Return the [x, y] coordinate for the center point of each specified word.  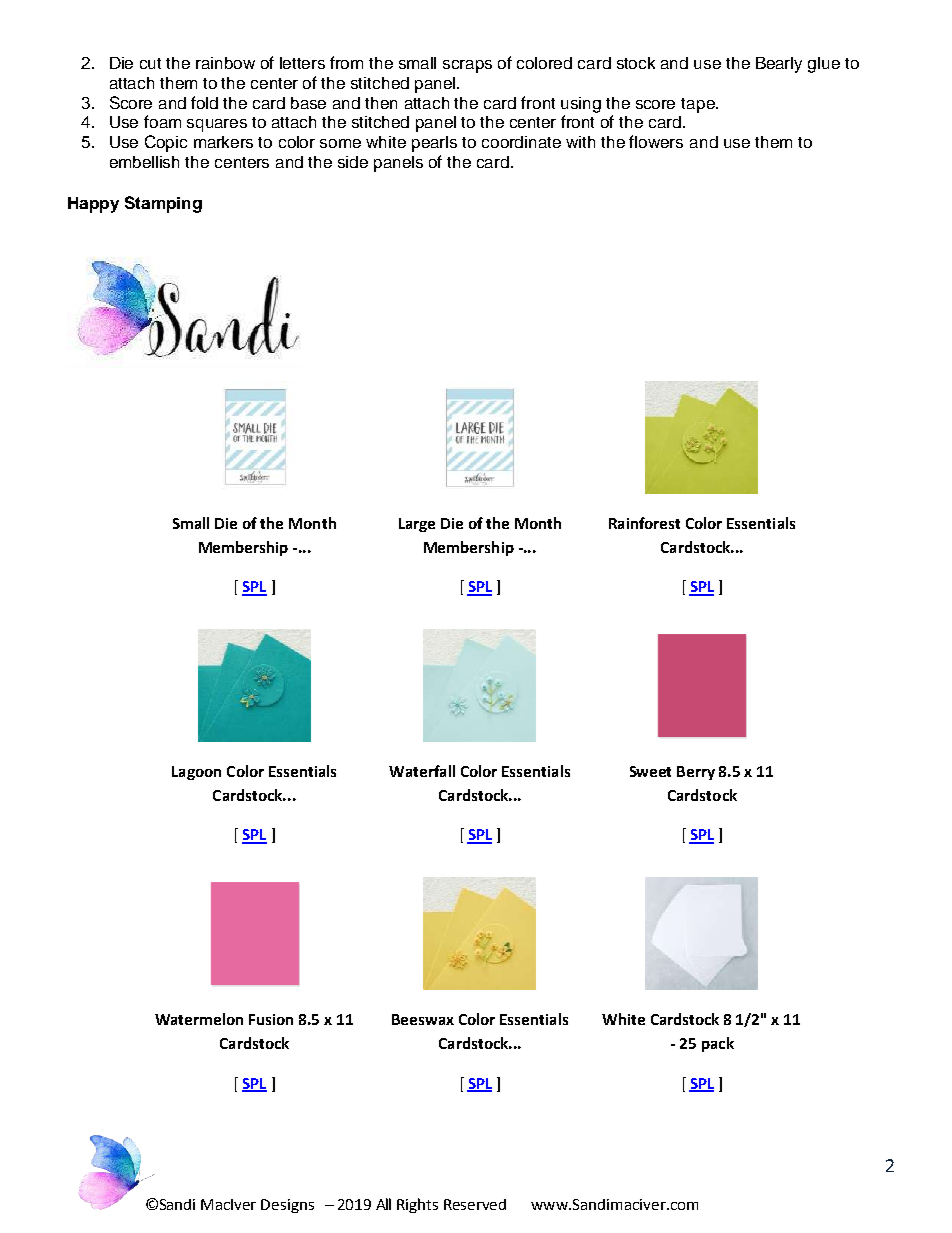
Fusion [271, 1019]
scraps [467, 66]
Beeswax [423, 1019]
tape [699, 105]
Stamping [163, 204]
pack [718, 1044]
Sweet [650, 771]
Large [417, 525]
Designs [287, 1206]
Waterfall [422, 771]
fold [204, 102]
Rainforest [644, 523]
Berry [696, 773]
